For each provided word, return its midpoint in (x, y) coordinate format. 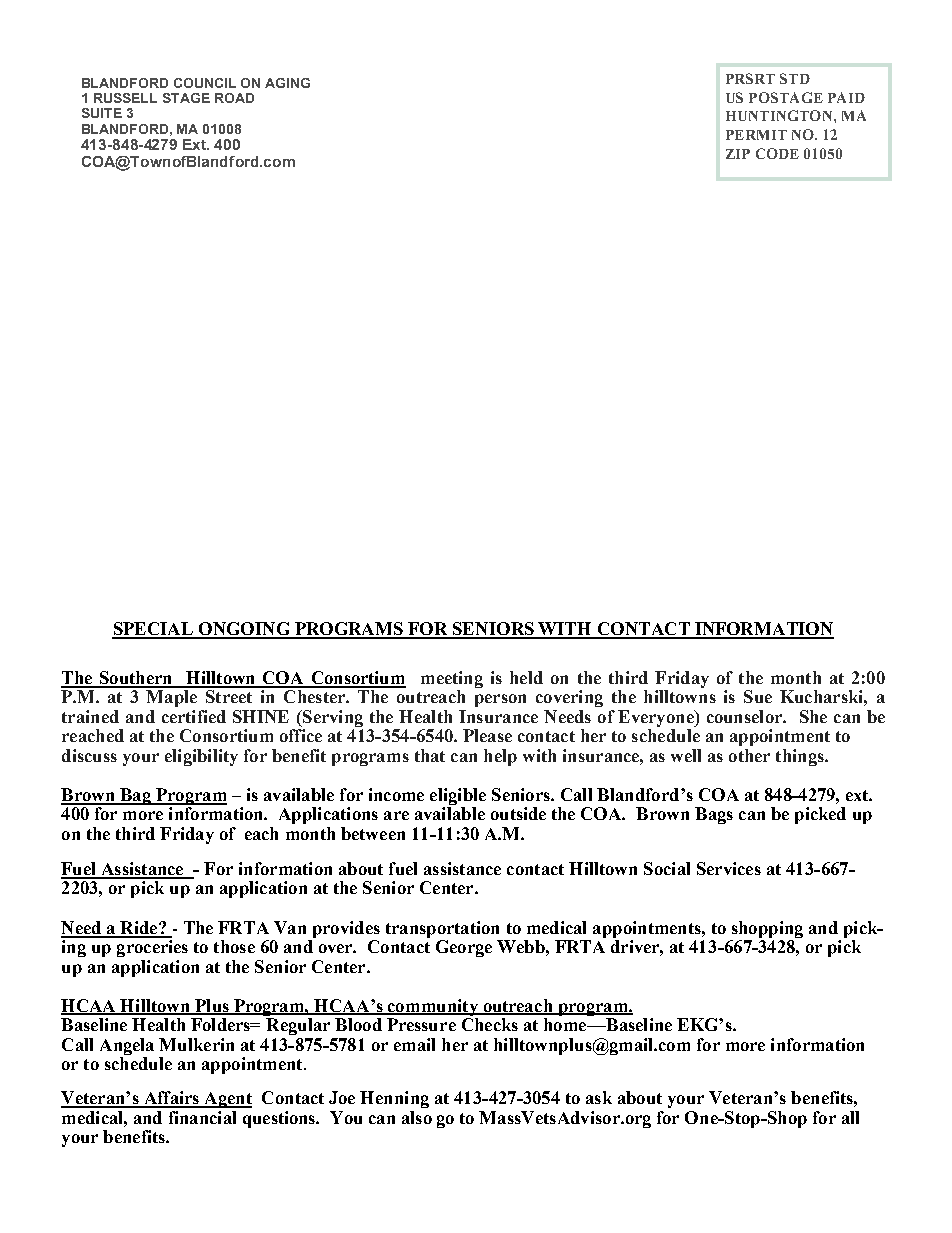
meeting (452, 679)
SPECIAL (153, 630)
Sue (758, 696)
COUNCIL (205, 83)
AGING (287, 83)
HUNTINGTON (780, 115)
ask (599, 1097)
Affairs (171, 1099)
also (417, 1117)
